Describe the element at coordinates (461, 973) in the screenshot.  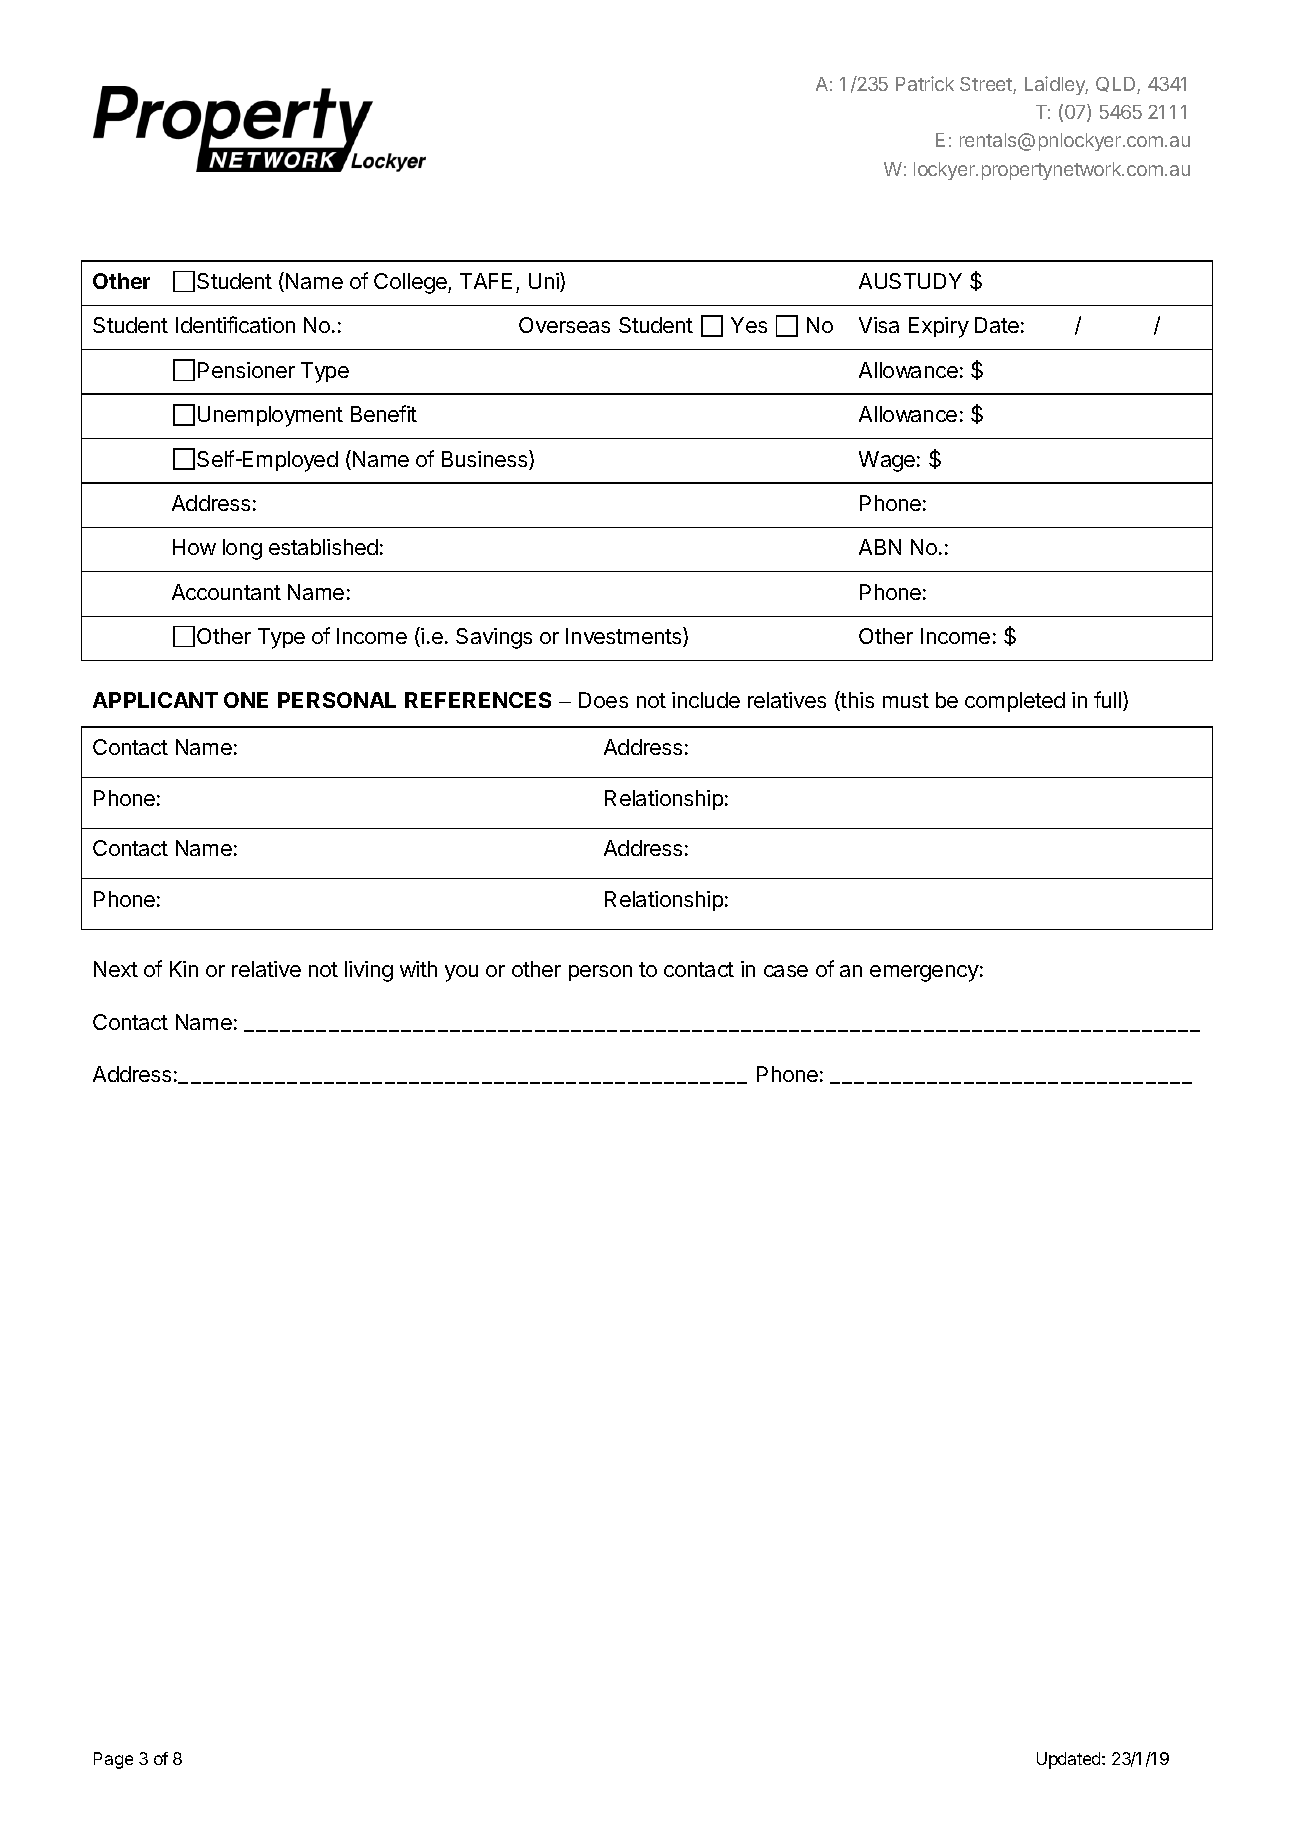
I see `you` at that location.
